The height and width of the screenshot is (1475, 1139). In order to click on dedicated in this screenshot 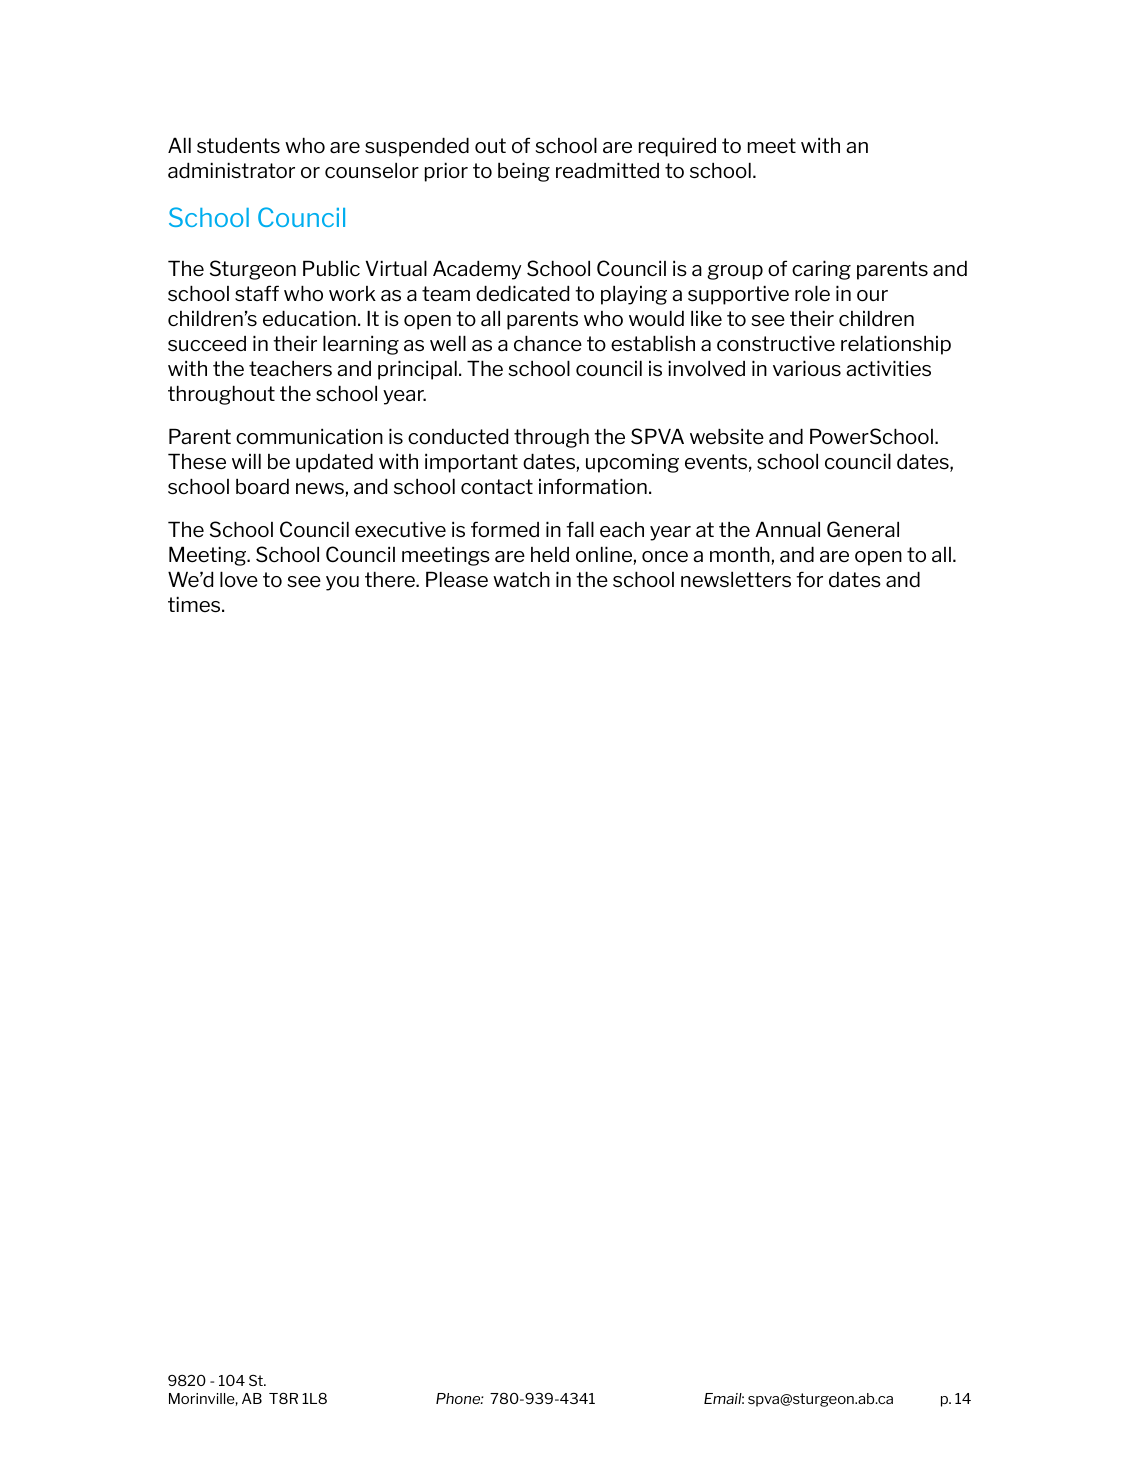, I will do `click(522, 293)`.
